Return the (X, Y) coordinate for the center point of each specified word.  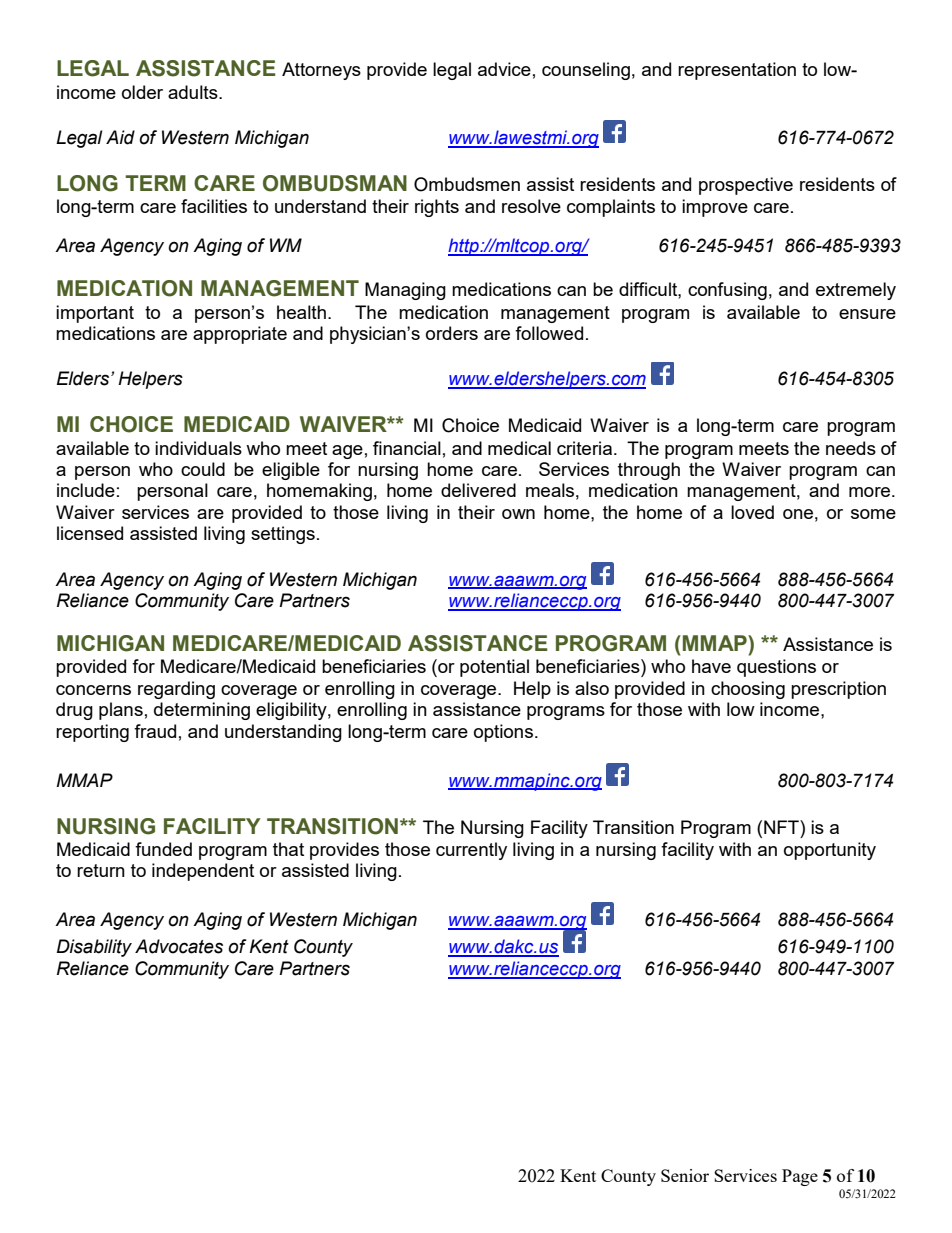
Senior (685, 1175)
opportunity (830, 851)
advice (504, 69)
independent (203, 872)
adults (194, 92)
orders (452, 333)
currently (471, 851)
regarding (176, 690)
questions (776, 668)
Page (800, 1177)
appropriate (240, 335)
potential (494, 668)
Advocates (179, 946)
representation (737, 71)
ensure (867, 314)
